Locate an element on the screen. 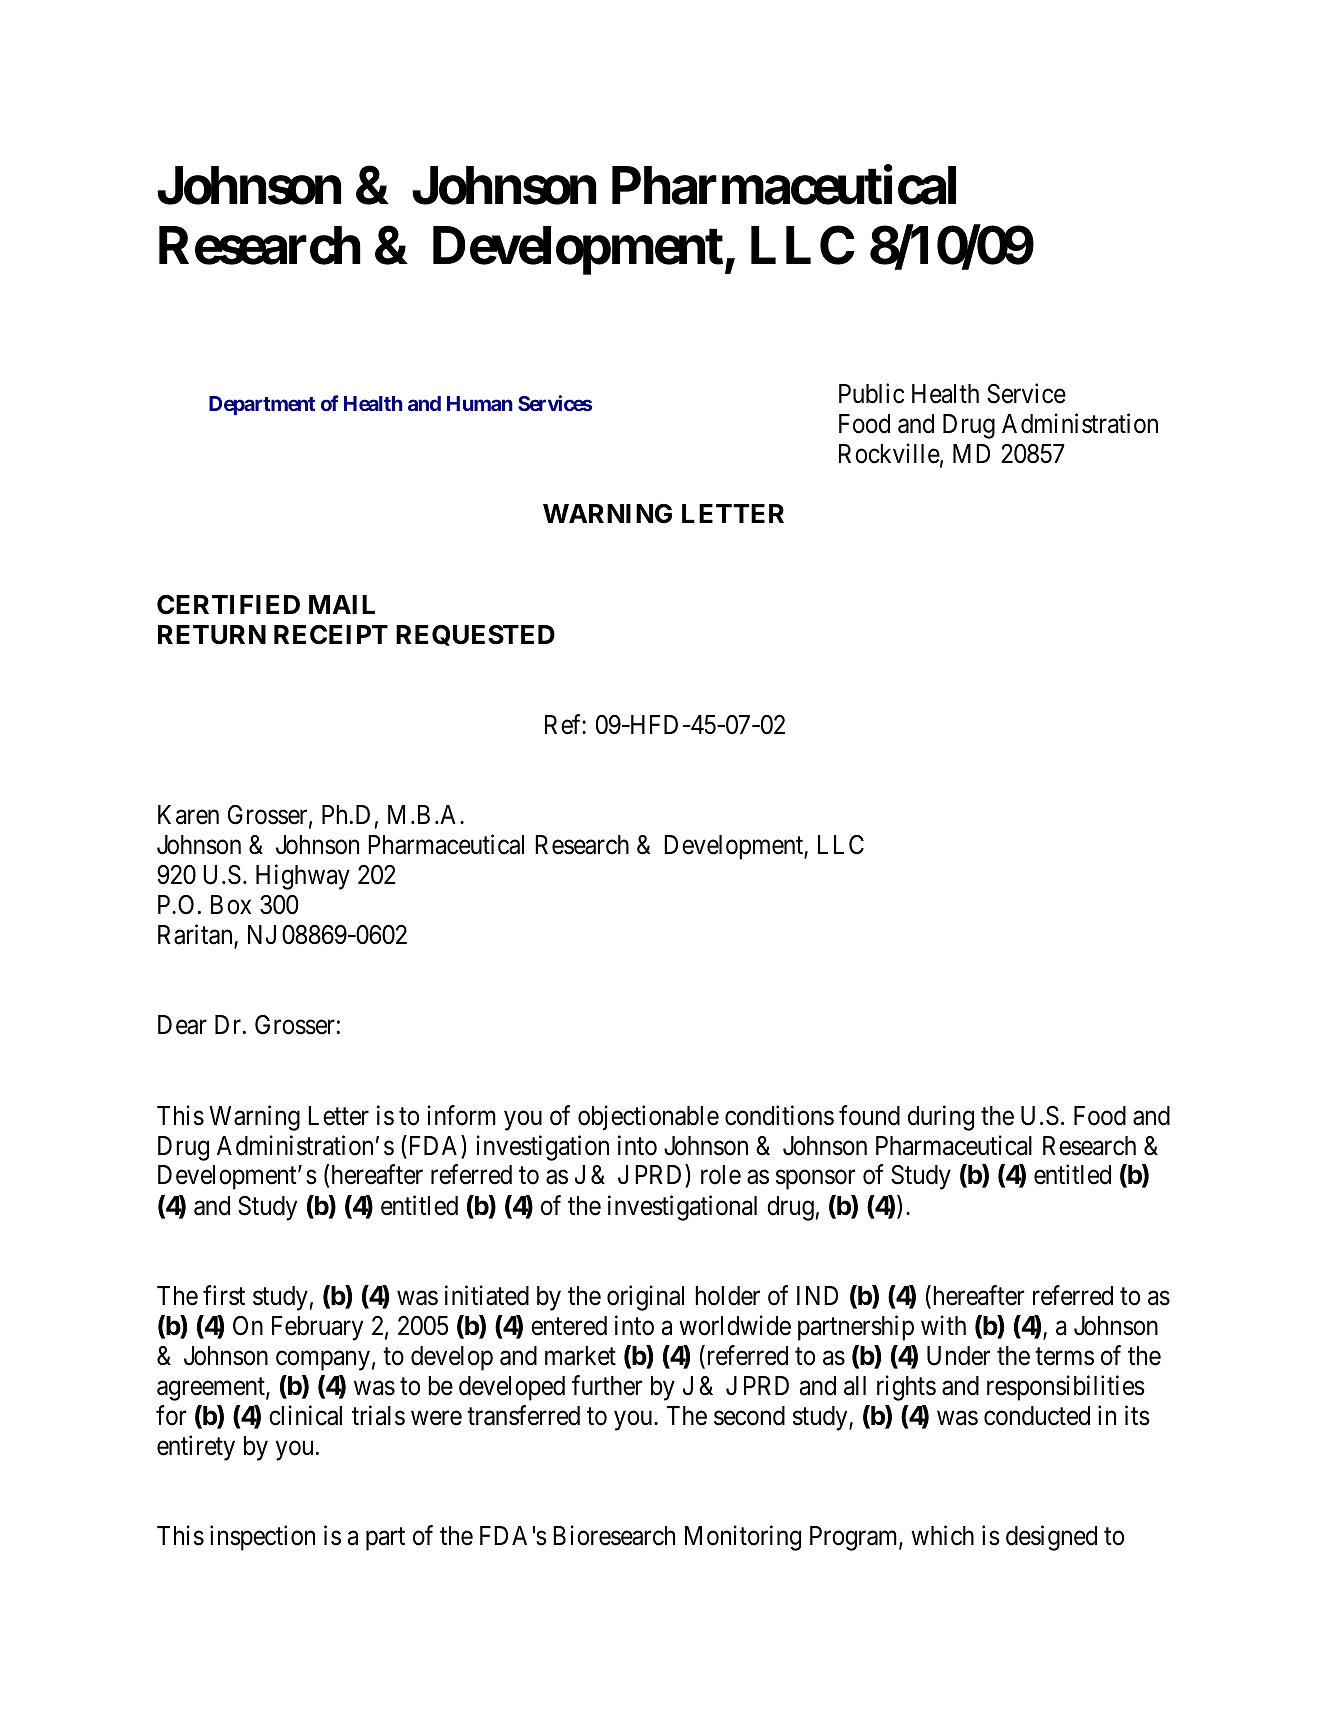 This screenshot has height=1720, width=1329. Public is located at coordinates (871, 393).
